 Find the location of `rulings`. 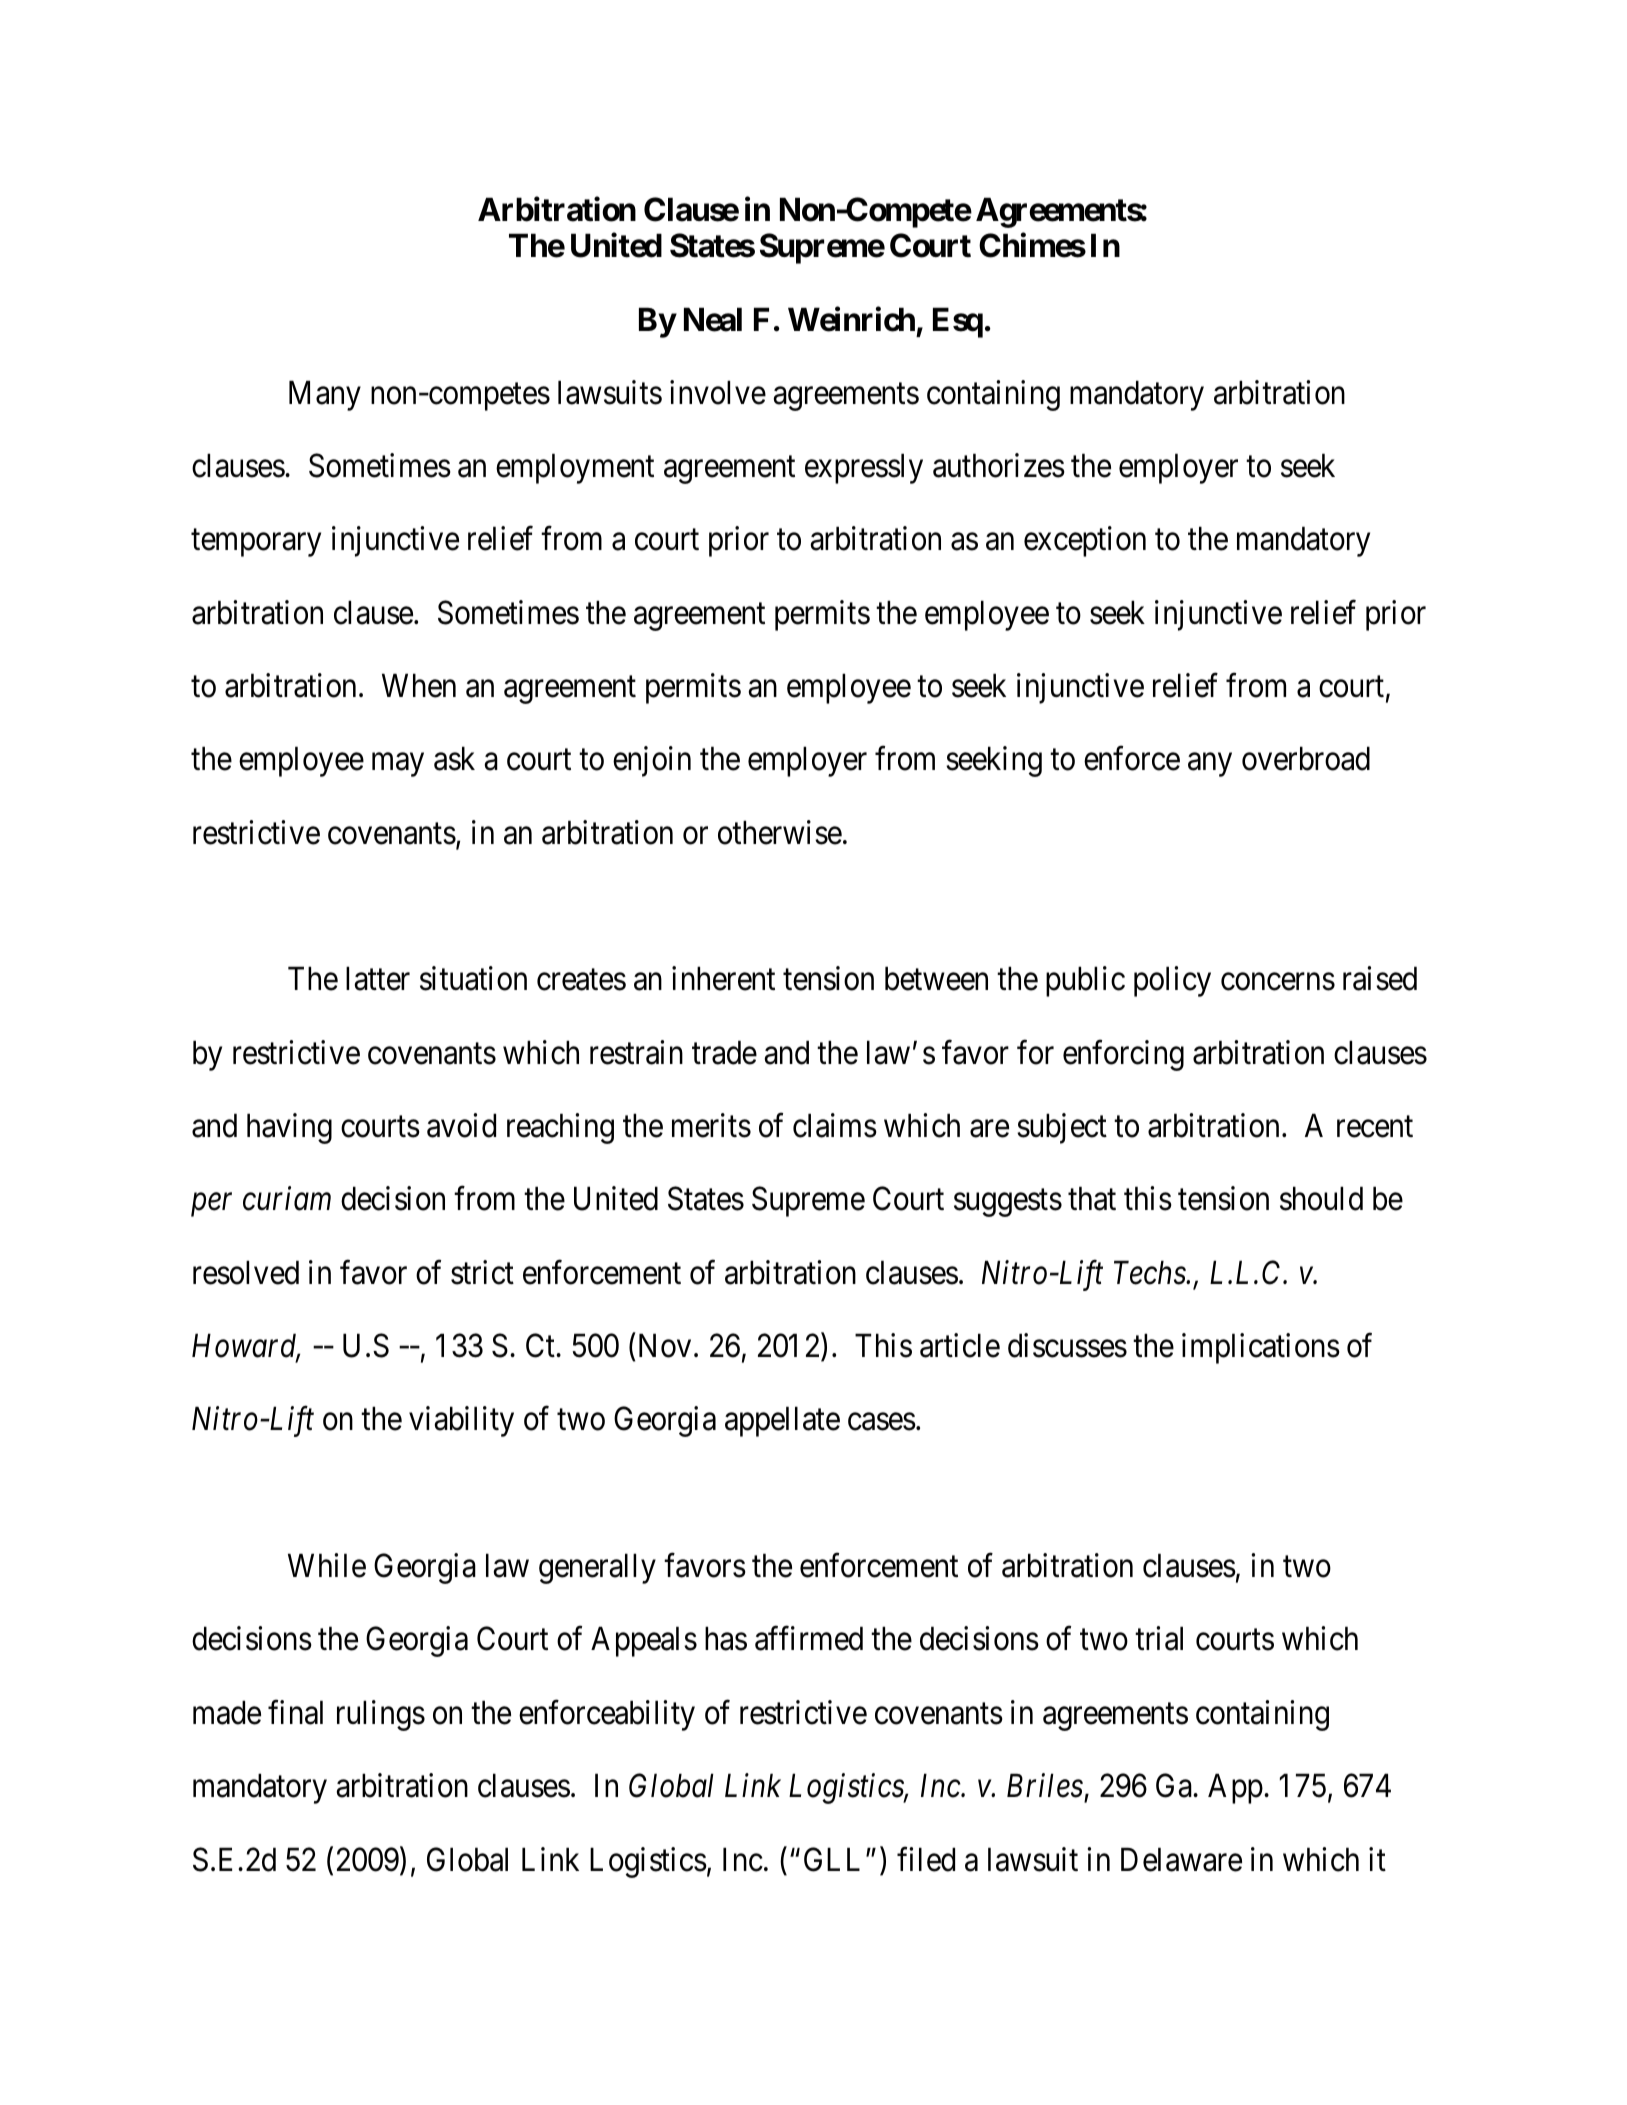

rulings is located at coordinates (381, 1715).
